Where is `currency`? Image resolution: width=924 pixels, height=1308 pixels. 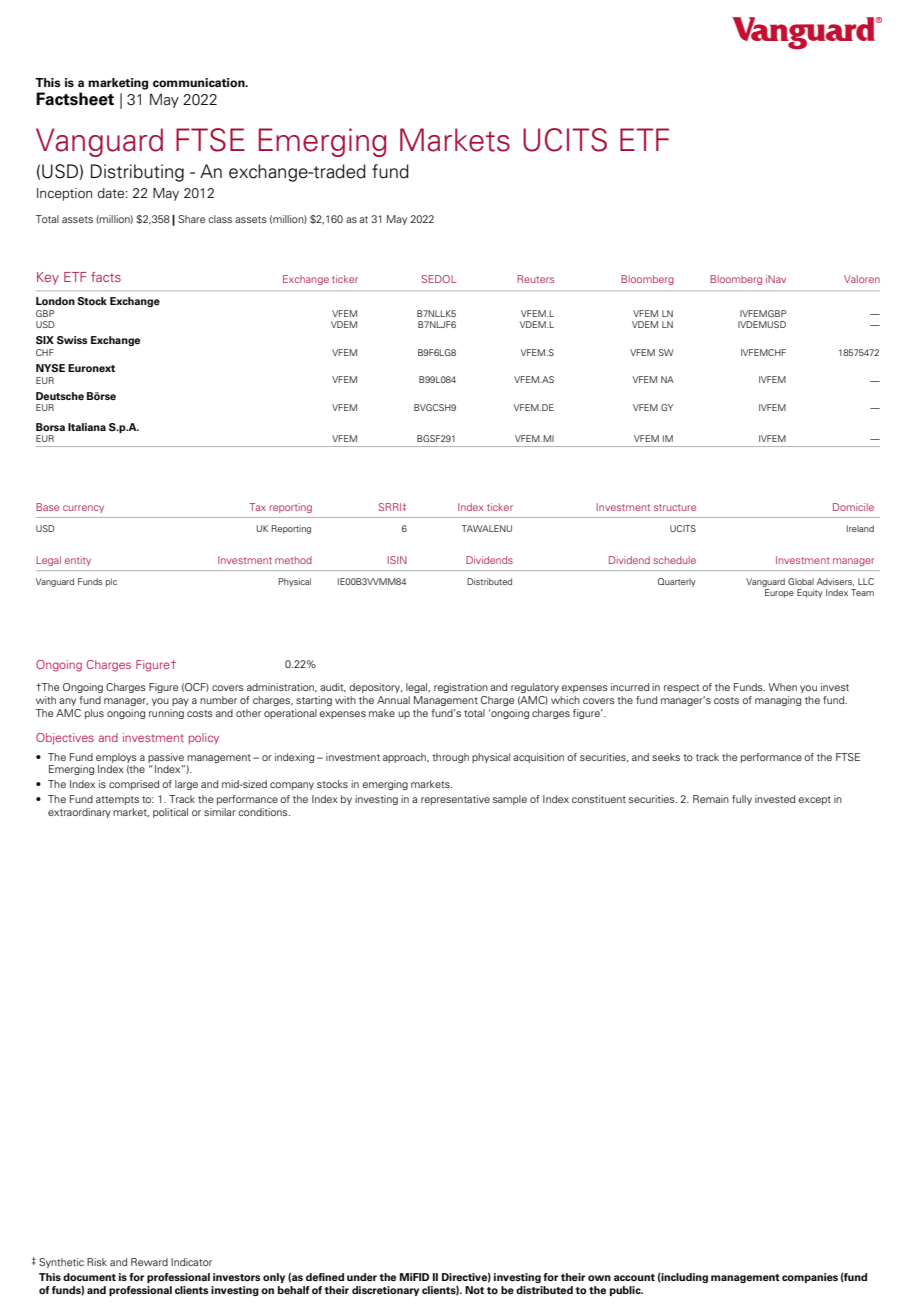 currency is located at coordinates (83, 509).
